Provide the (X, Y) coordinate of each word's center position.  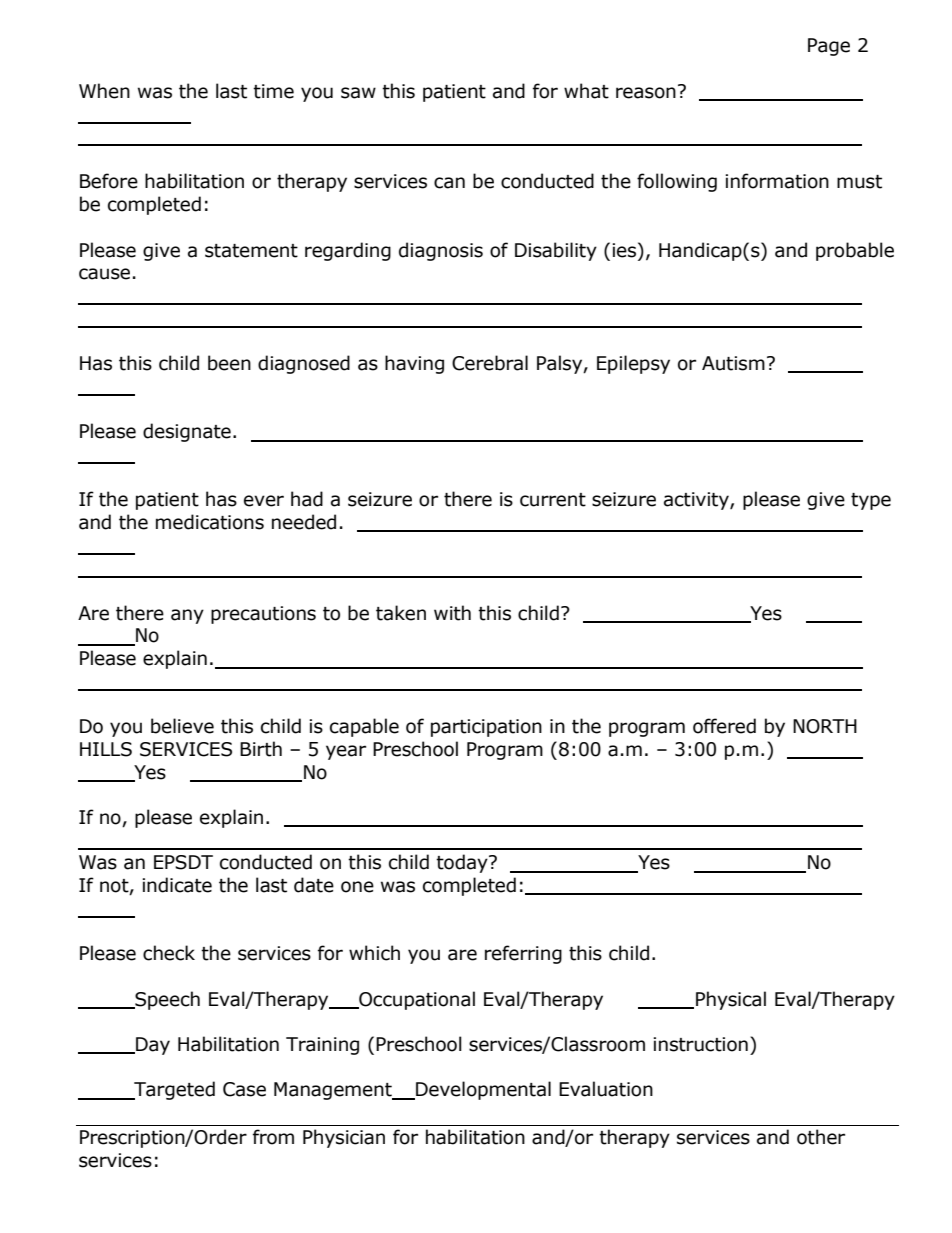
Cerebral (490, 363)
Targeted (173, 1090)
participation (486, 728)
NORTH (825, 726)
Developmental (482, 1090)
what (586, 91)
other (821, 1137)
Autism (733, 363)
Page (829, 47)
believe (182, 726)
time (273, 91)
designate (187, 432)
